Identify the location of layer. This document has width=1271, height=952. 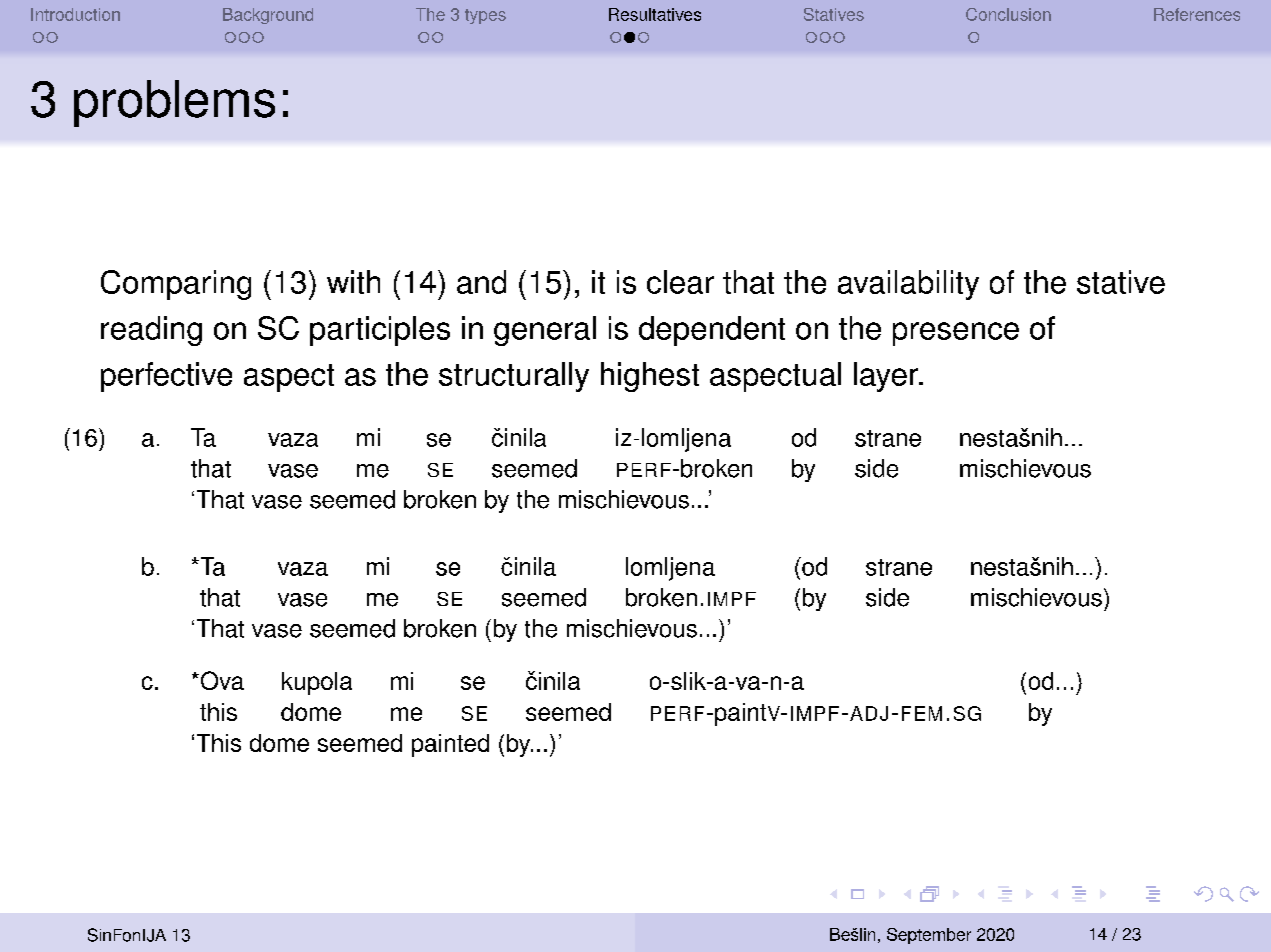
(887, 377).
